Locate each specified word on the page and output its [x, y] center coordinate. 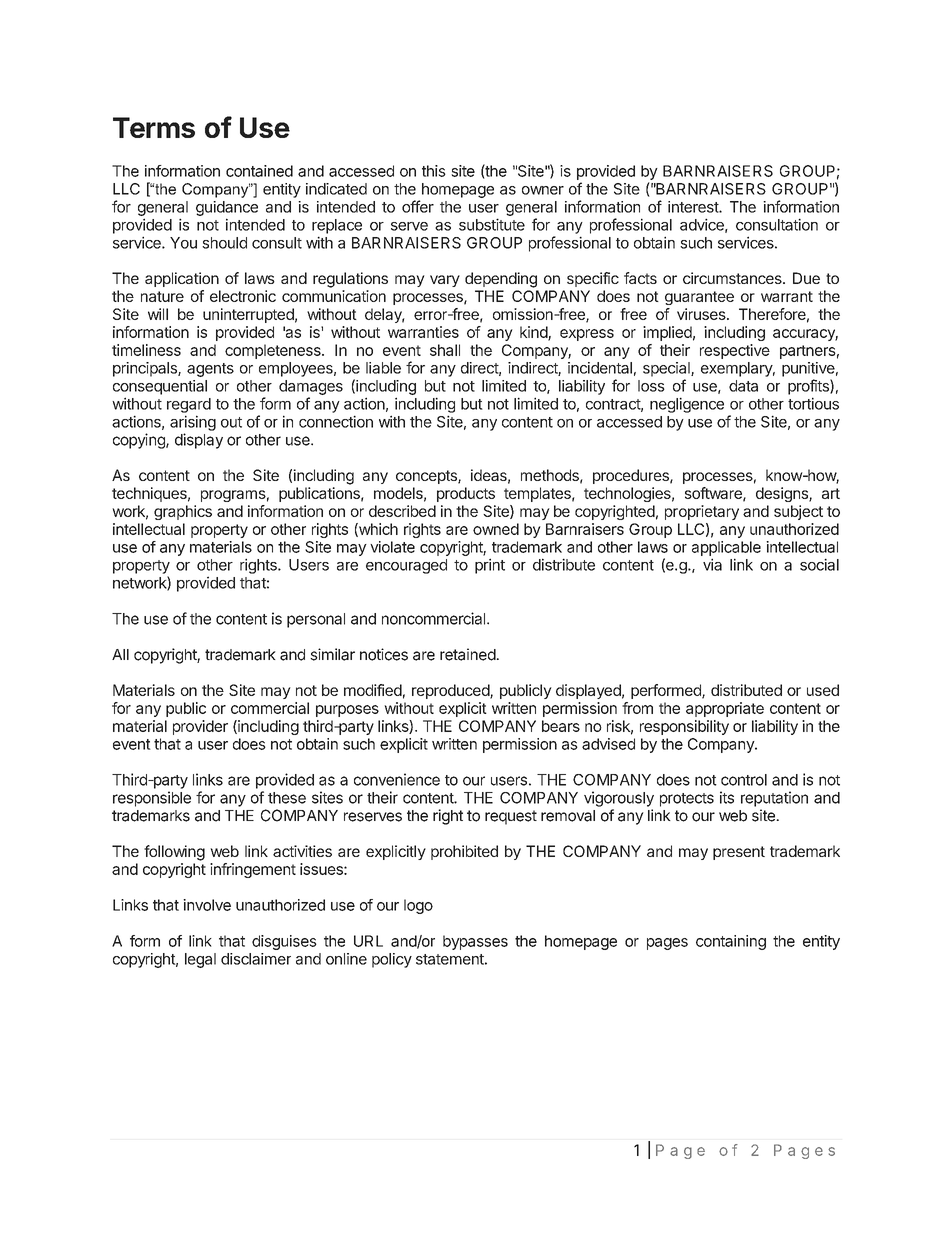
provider [200, 727]
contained [259, 171]
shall [445, 350]
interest [694, 207]
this [434, 171]
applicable [726, 548]
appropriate [725, 709]
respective [735, 351]
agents [210, 370]
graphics [183, 512]
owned [496, 529]
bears [561, 726]
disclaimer [256, 959]
